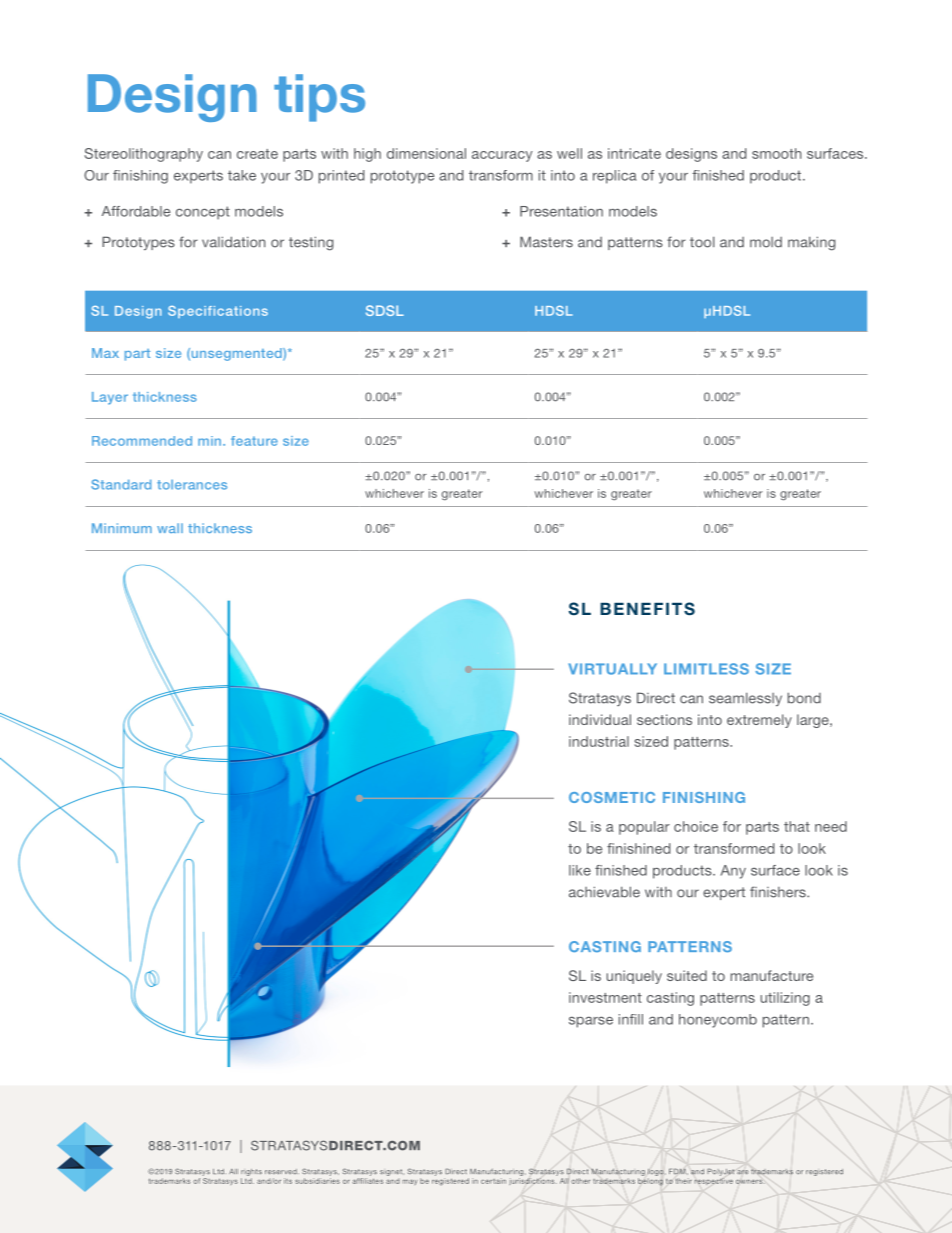  What do you see at coordinates (580, 870) in the image?
I see `like` at bounding box center [580, 870].
